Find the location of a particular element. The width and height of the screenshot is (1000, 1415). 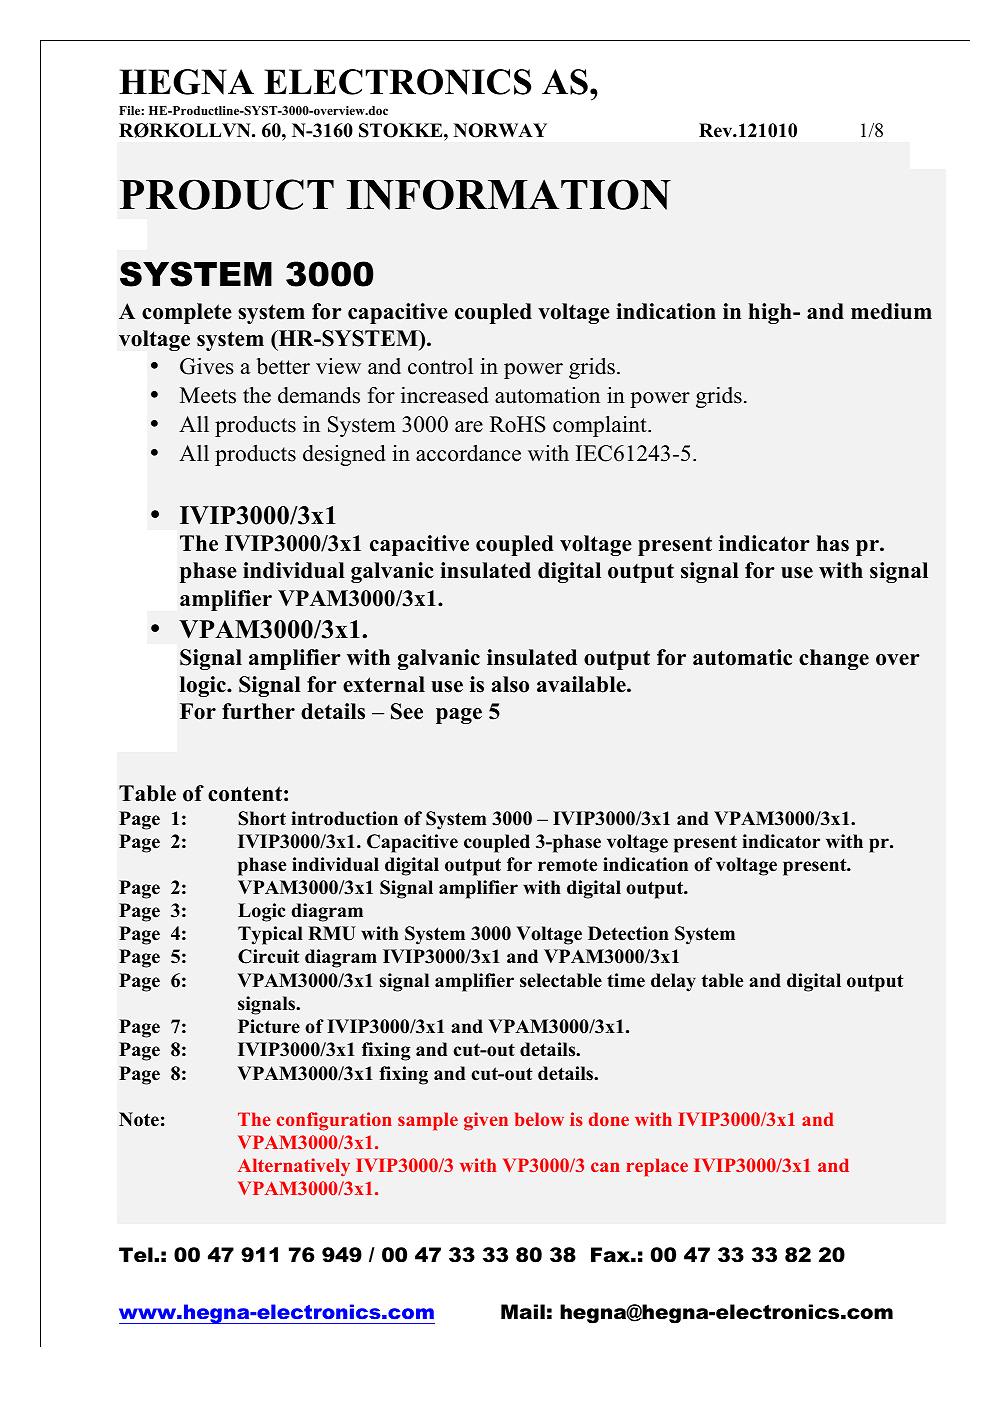

Alternatively is located at coordinates (294, 1167).
